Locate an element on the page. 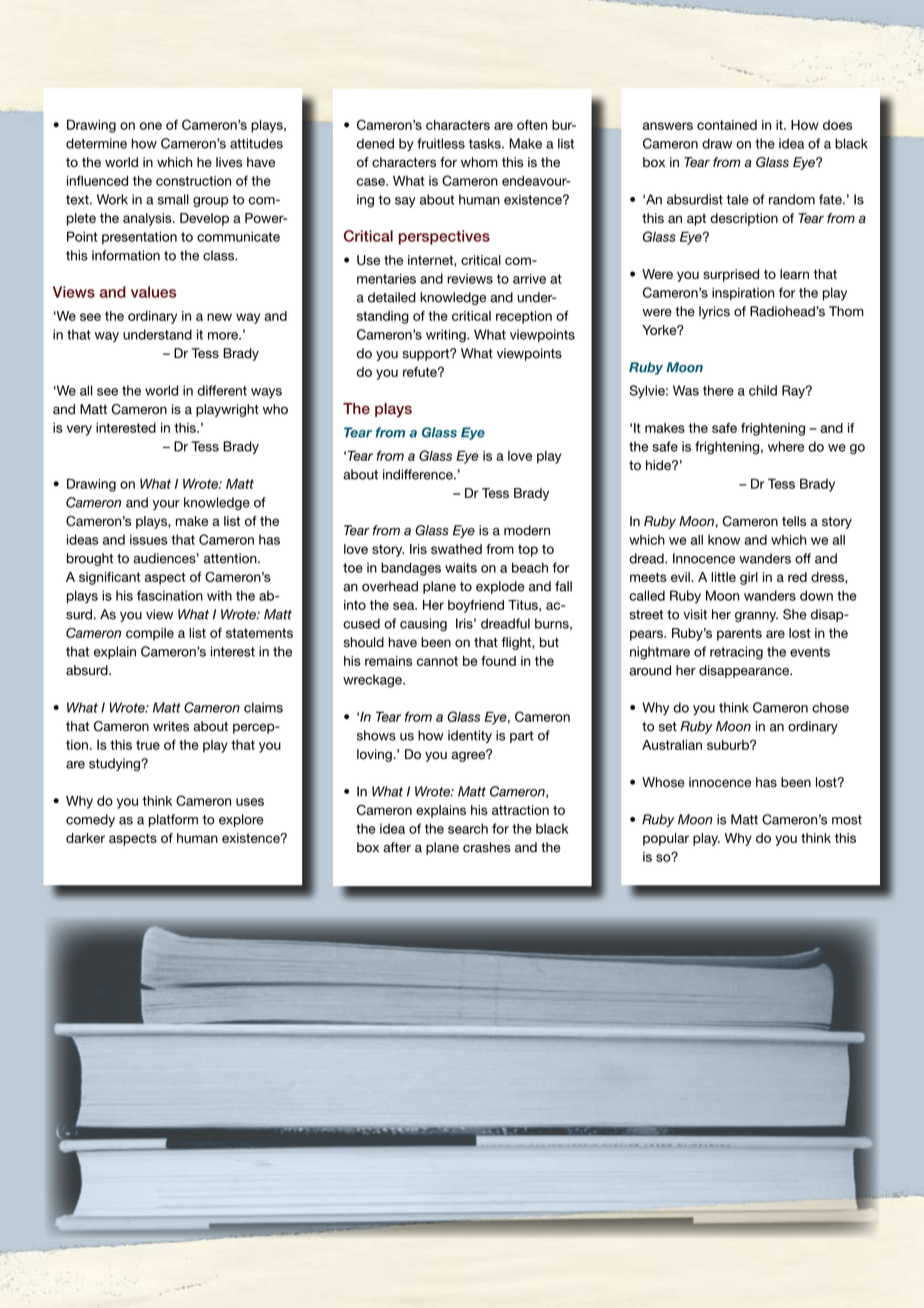  contained is located at coordinates (727, 125).
